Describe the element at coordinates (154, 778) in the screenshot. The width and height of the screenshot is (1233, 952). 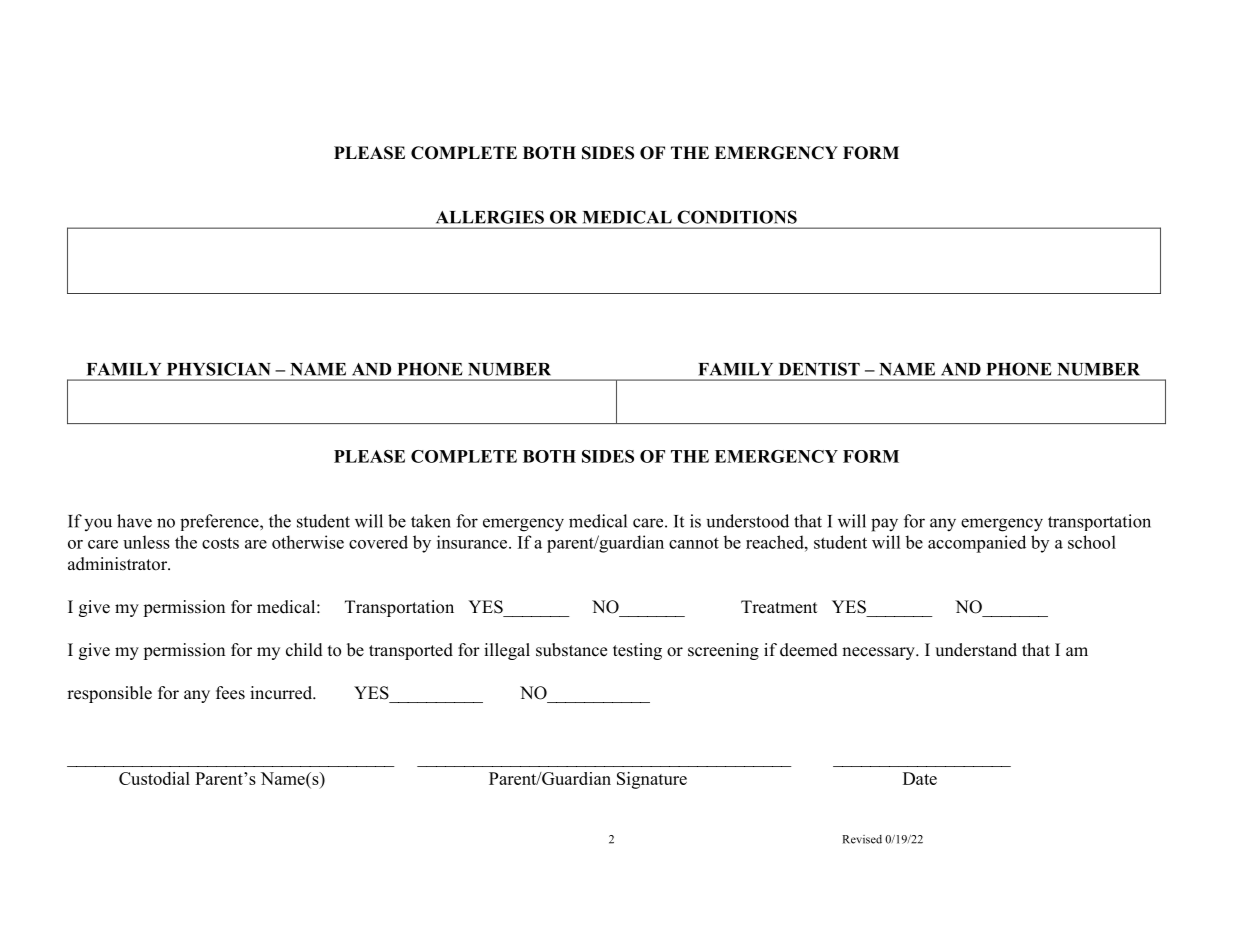
I see `Custodial` at that location.
